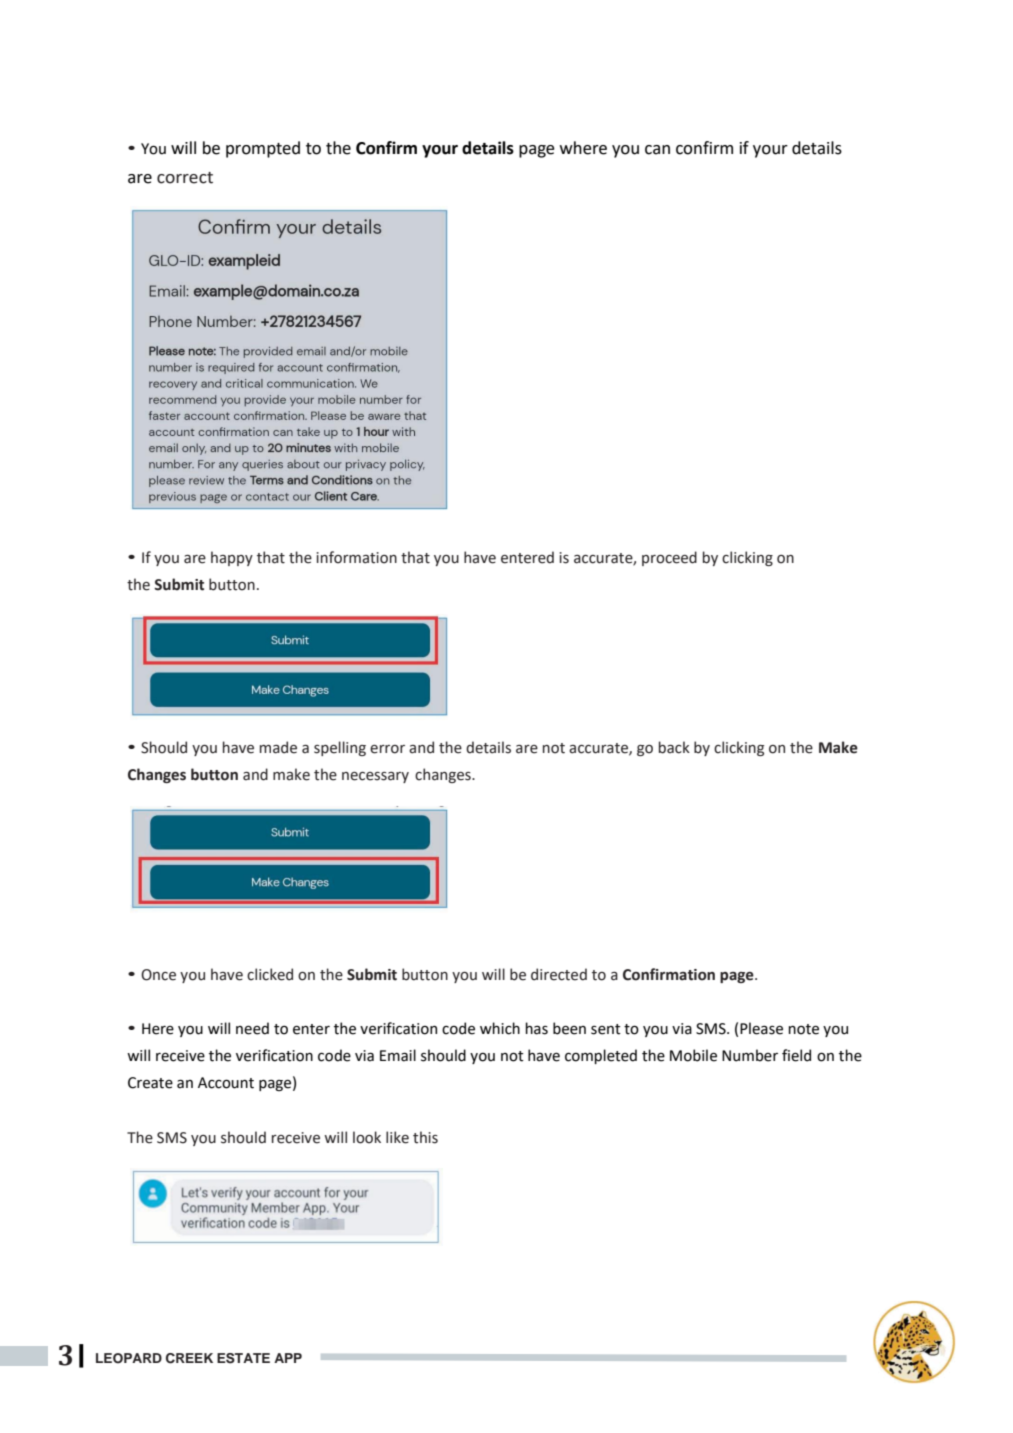 Image resolution: width=1013 pixels, height=1433 pixels. What do you see at coordinates (750, 1055) in the image?
I see `Number` at bounding box center [750, 1055].
